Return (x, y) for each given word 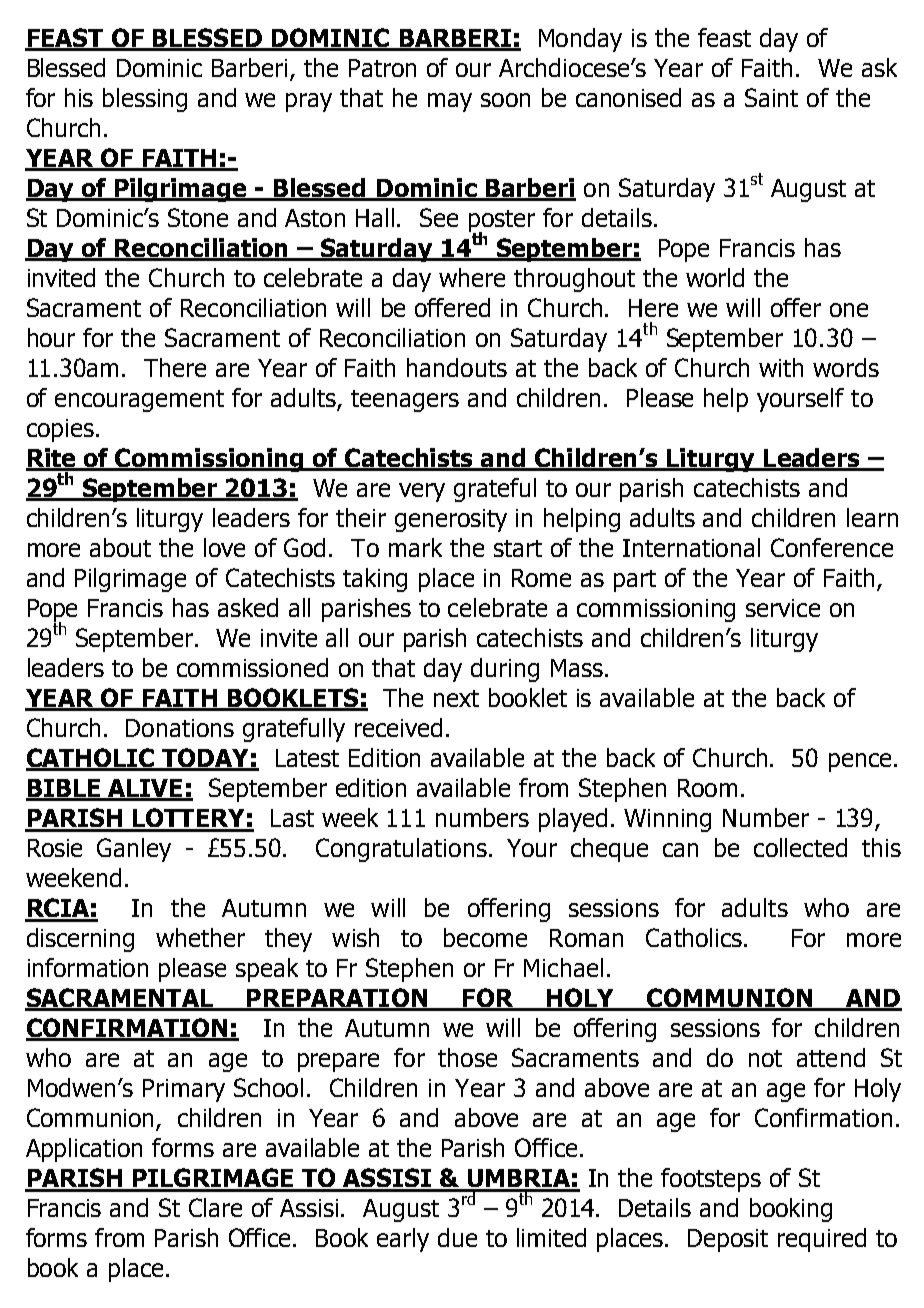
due (457, 1237)
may (450, 102)
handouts (457, 367)
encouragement (139, 401)
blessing (145, 100)
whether (200, 937)
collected (800, 847)
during (505, 670)
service (783, 608)
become (485, 937)
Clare (215, 1207)
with (781, 367)
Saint (771, 97)
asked (248, 607)
